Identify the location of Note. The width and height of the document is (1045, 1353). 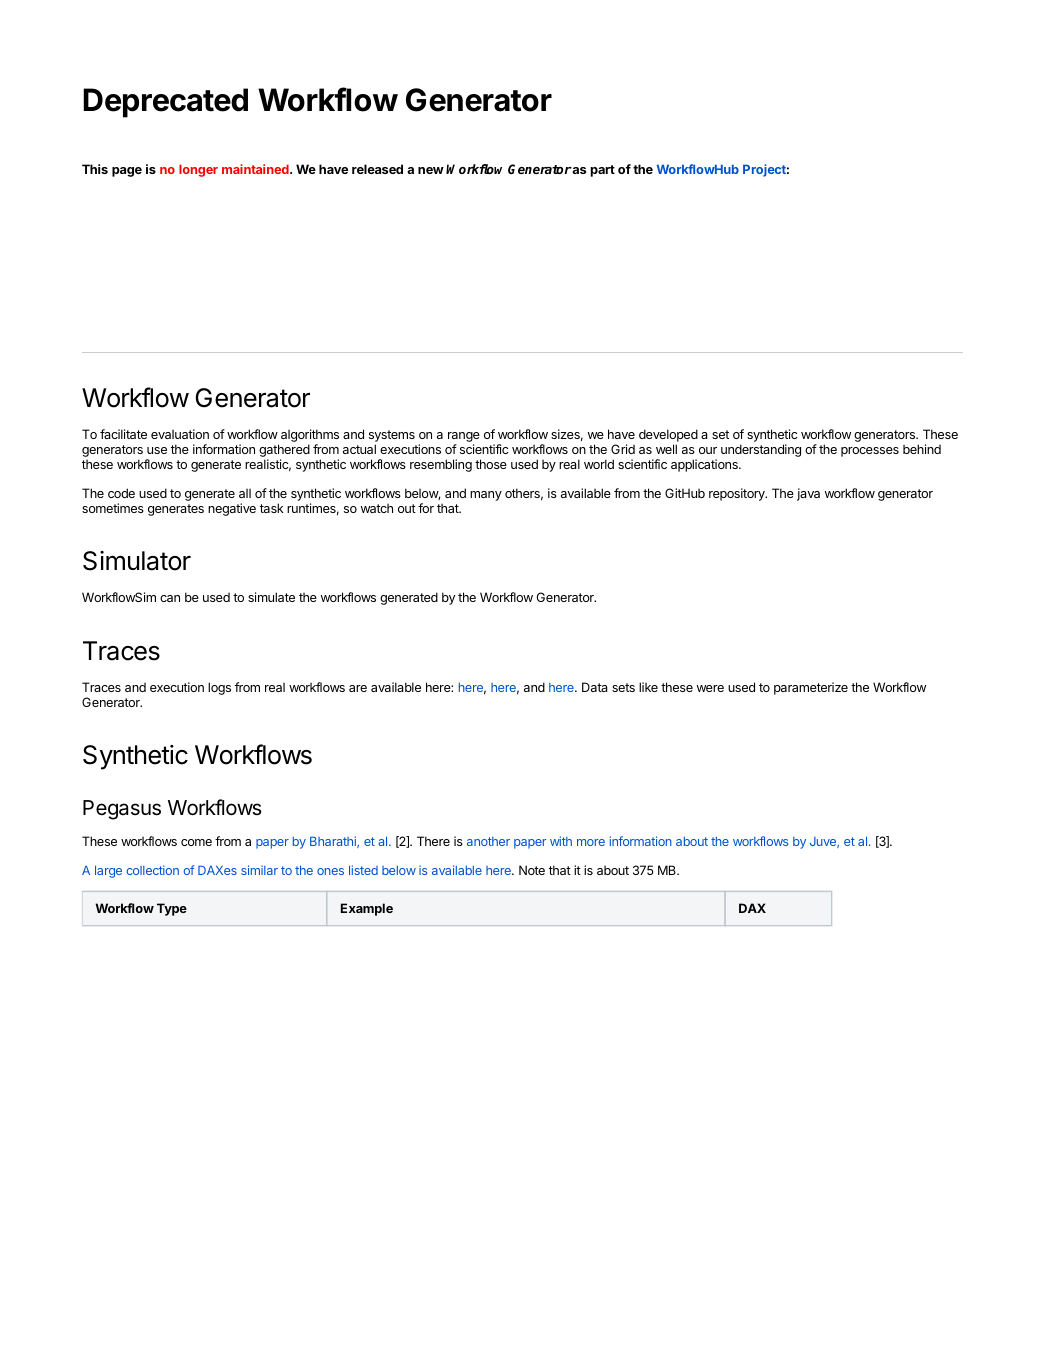
(532, 870).
